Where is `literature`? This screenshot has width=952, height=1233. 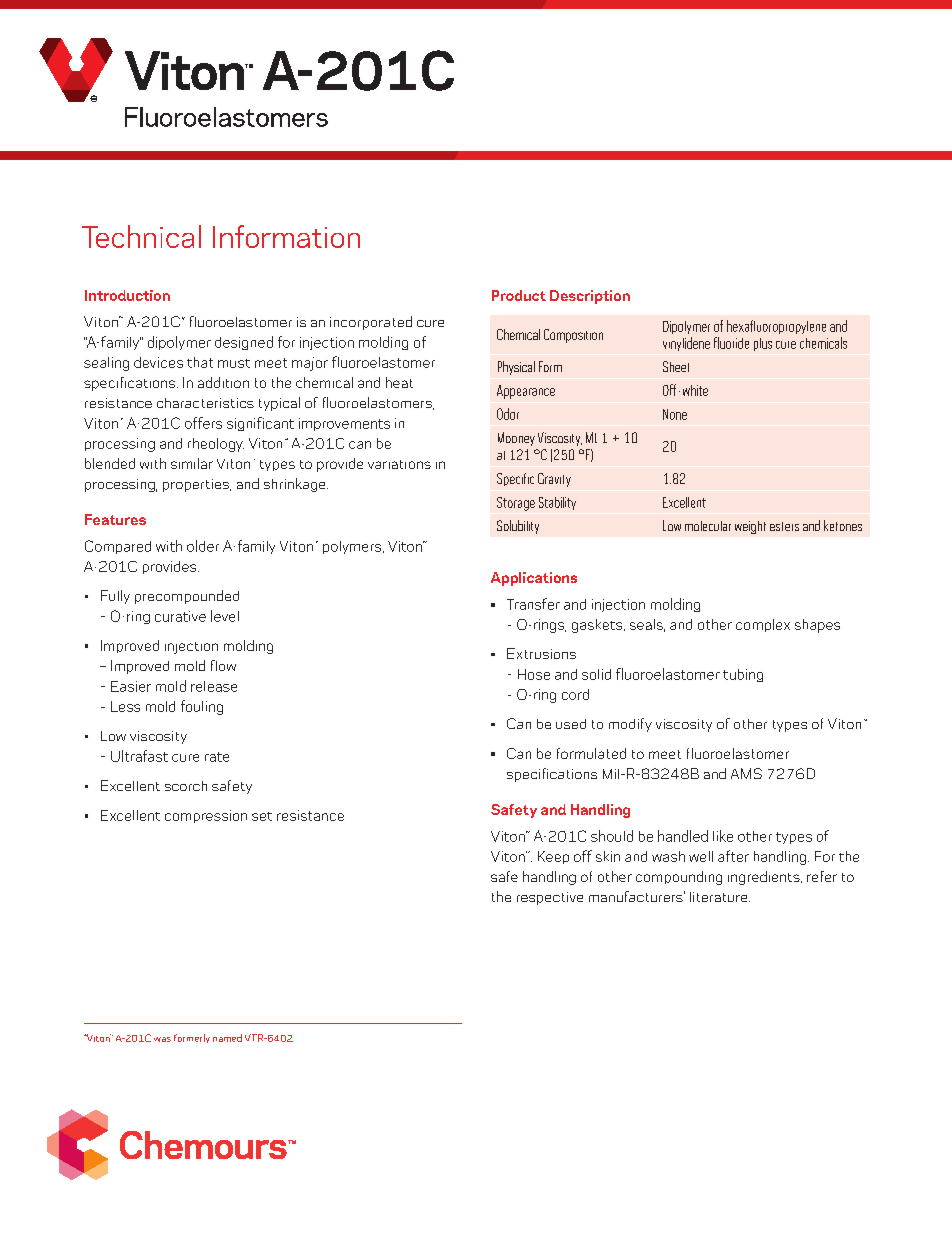 literature is located at coordinates (720, 897).
